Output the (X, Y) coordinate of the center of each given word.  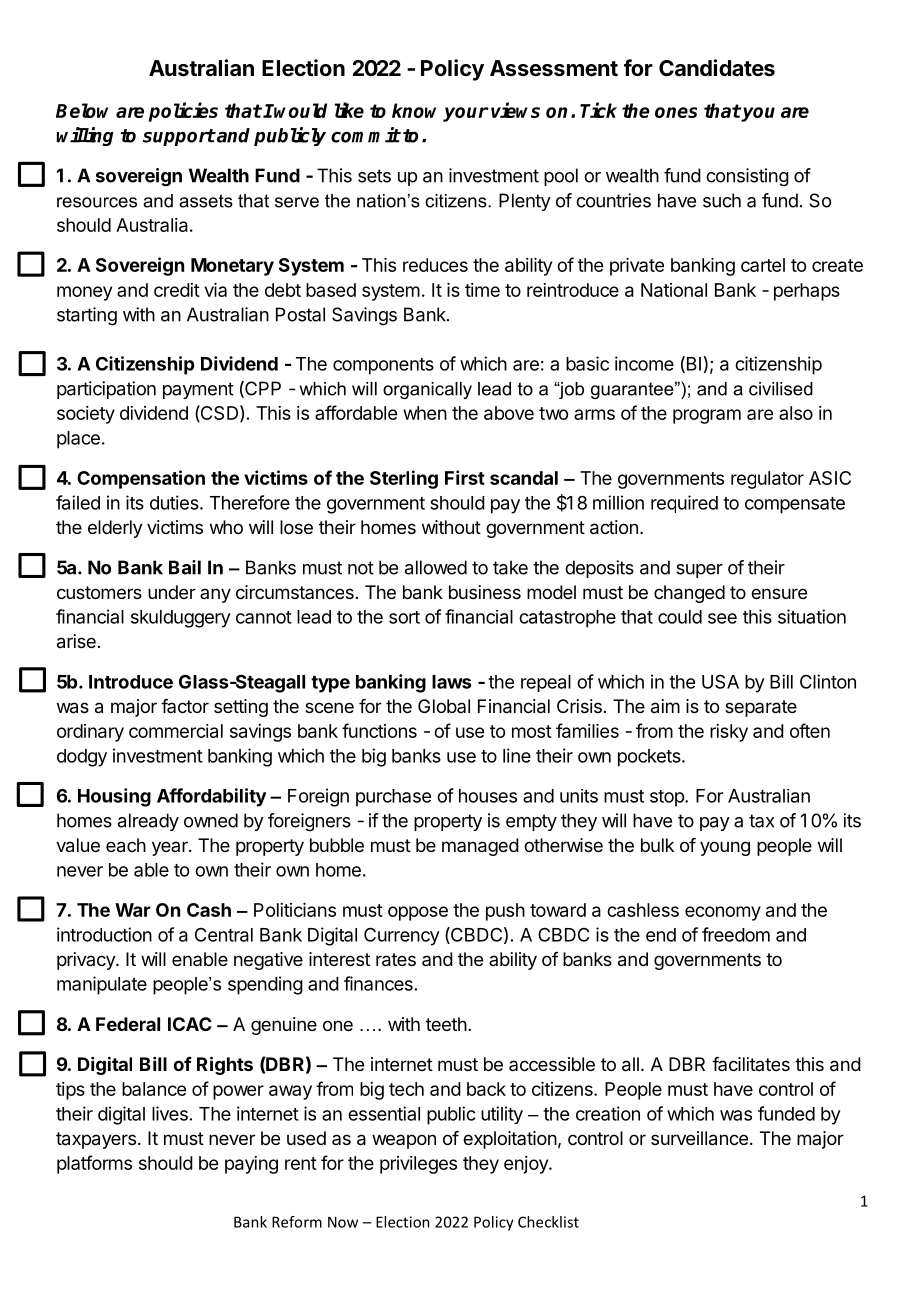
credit (177, 290)
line (517, 755)
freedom (736, 934)
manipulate (102, 985)
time (482, 290)
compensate (795, 505)
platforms (94, 1164)
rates (396, 960)
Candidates (717, 68)
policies (183, 112)
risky (729, 733)
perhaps (807, 292)
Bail (185, 567)
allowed (436, 567)
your (466, 114)
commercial (176, 731)
